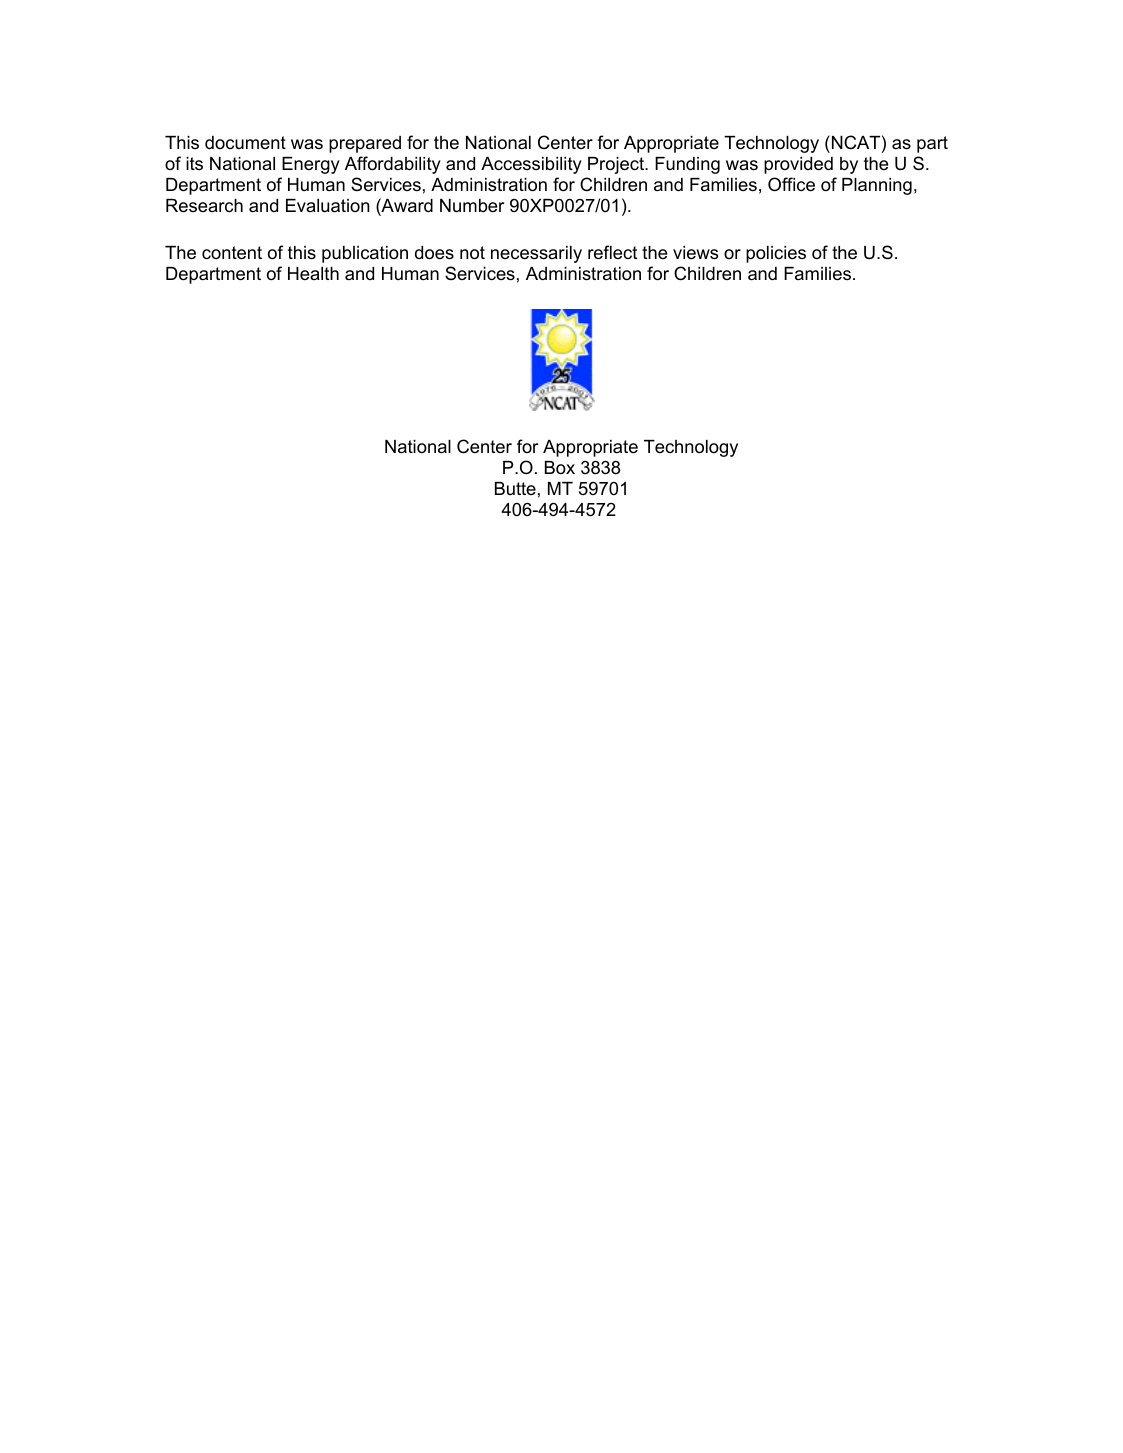  I want to click on does, so click(434, 253).
